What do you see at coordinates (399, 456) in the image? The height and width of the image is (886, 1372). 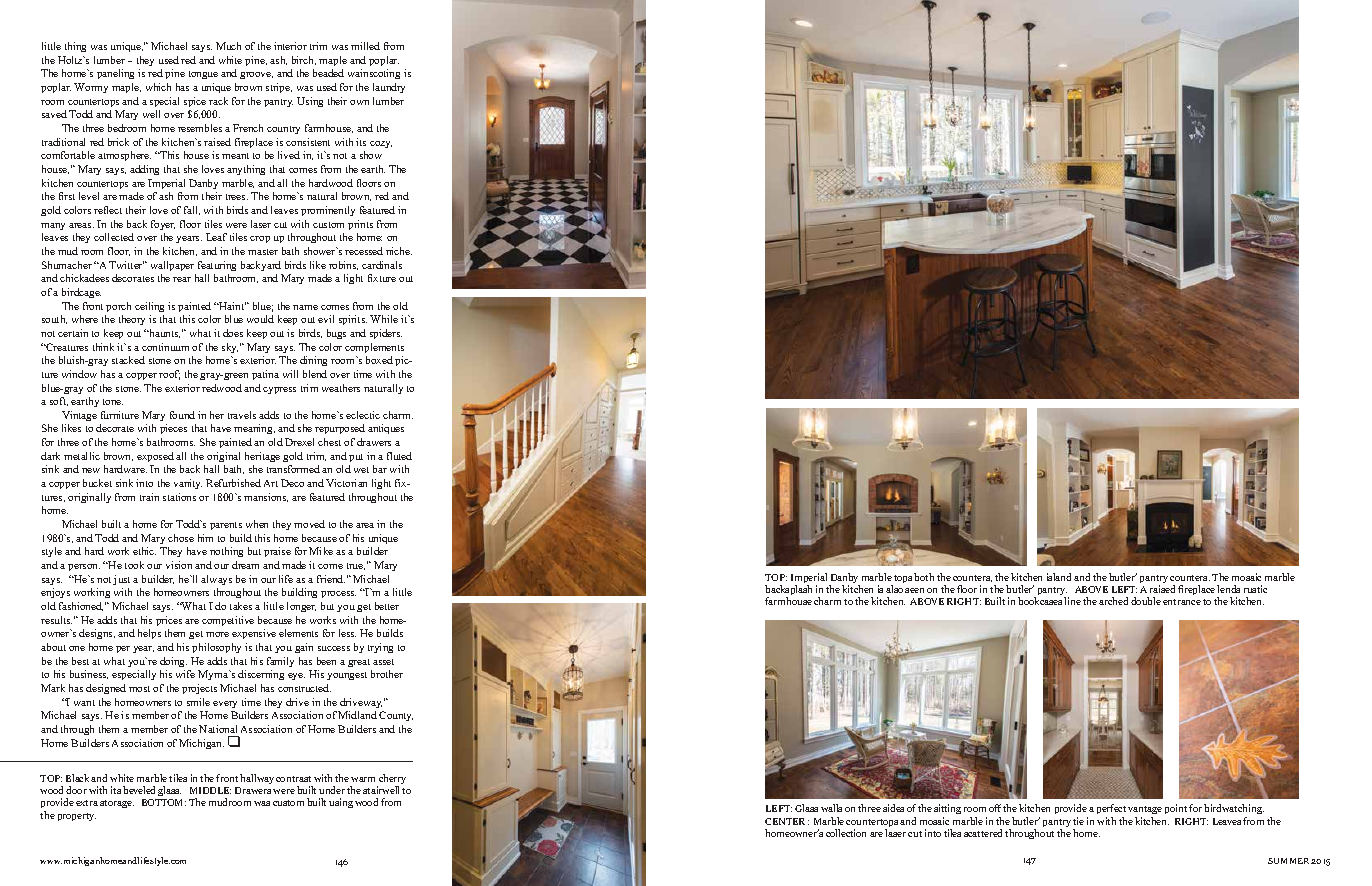 I see `fluted` at bounding box center [399, 456].
